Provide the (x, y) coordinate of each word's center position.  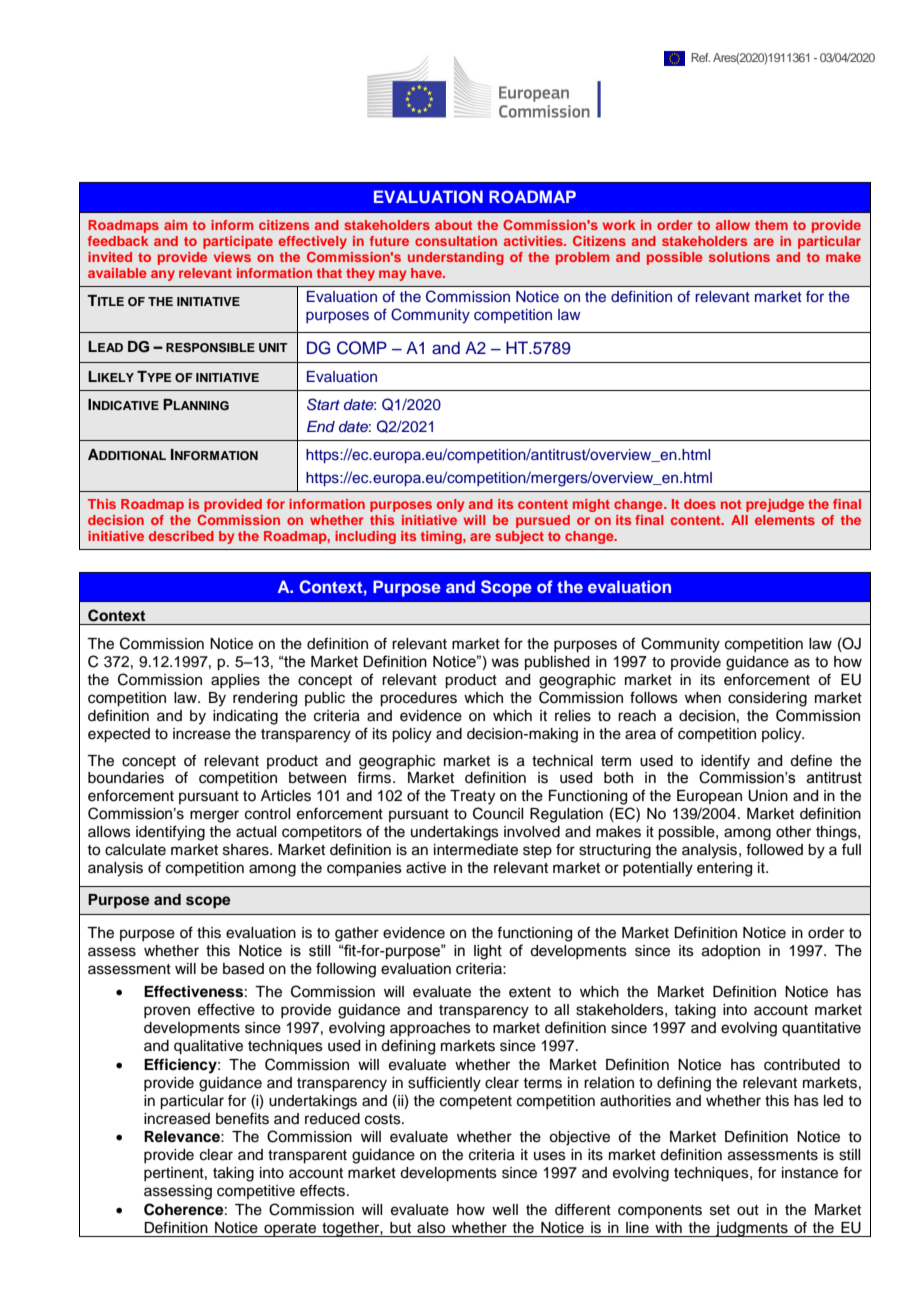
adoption (731, 952)
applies (235, 681)
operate (290, 1230)
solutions (739, 257)
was (505, 663)
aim (175, 225)
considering (767, 699)
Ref (700, 57)
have (427, 273)
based (243, 969)
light (488, 952)
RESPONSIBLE (210, 348)
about (453, 225)
